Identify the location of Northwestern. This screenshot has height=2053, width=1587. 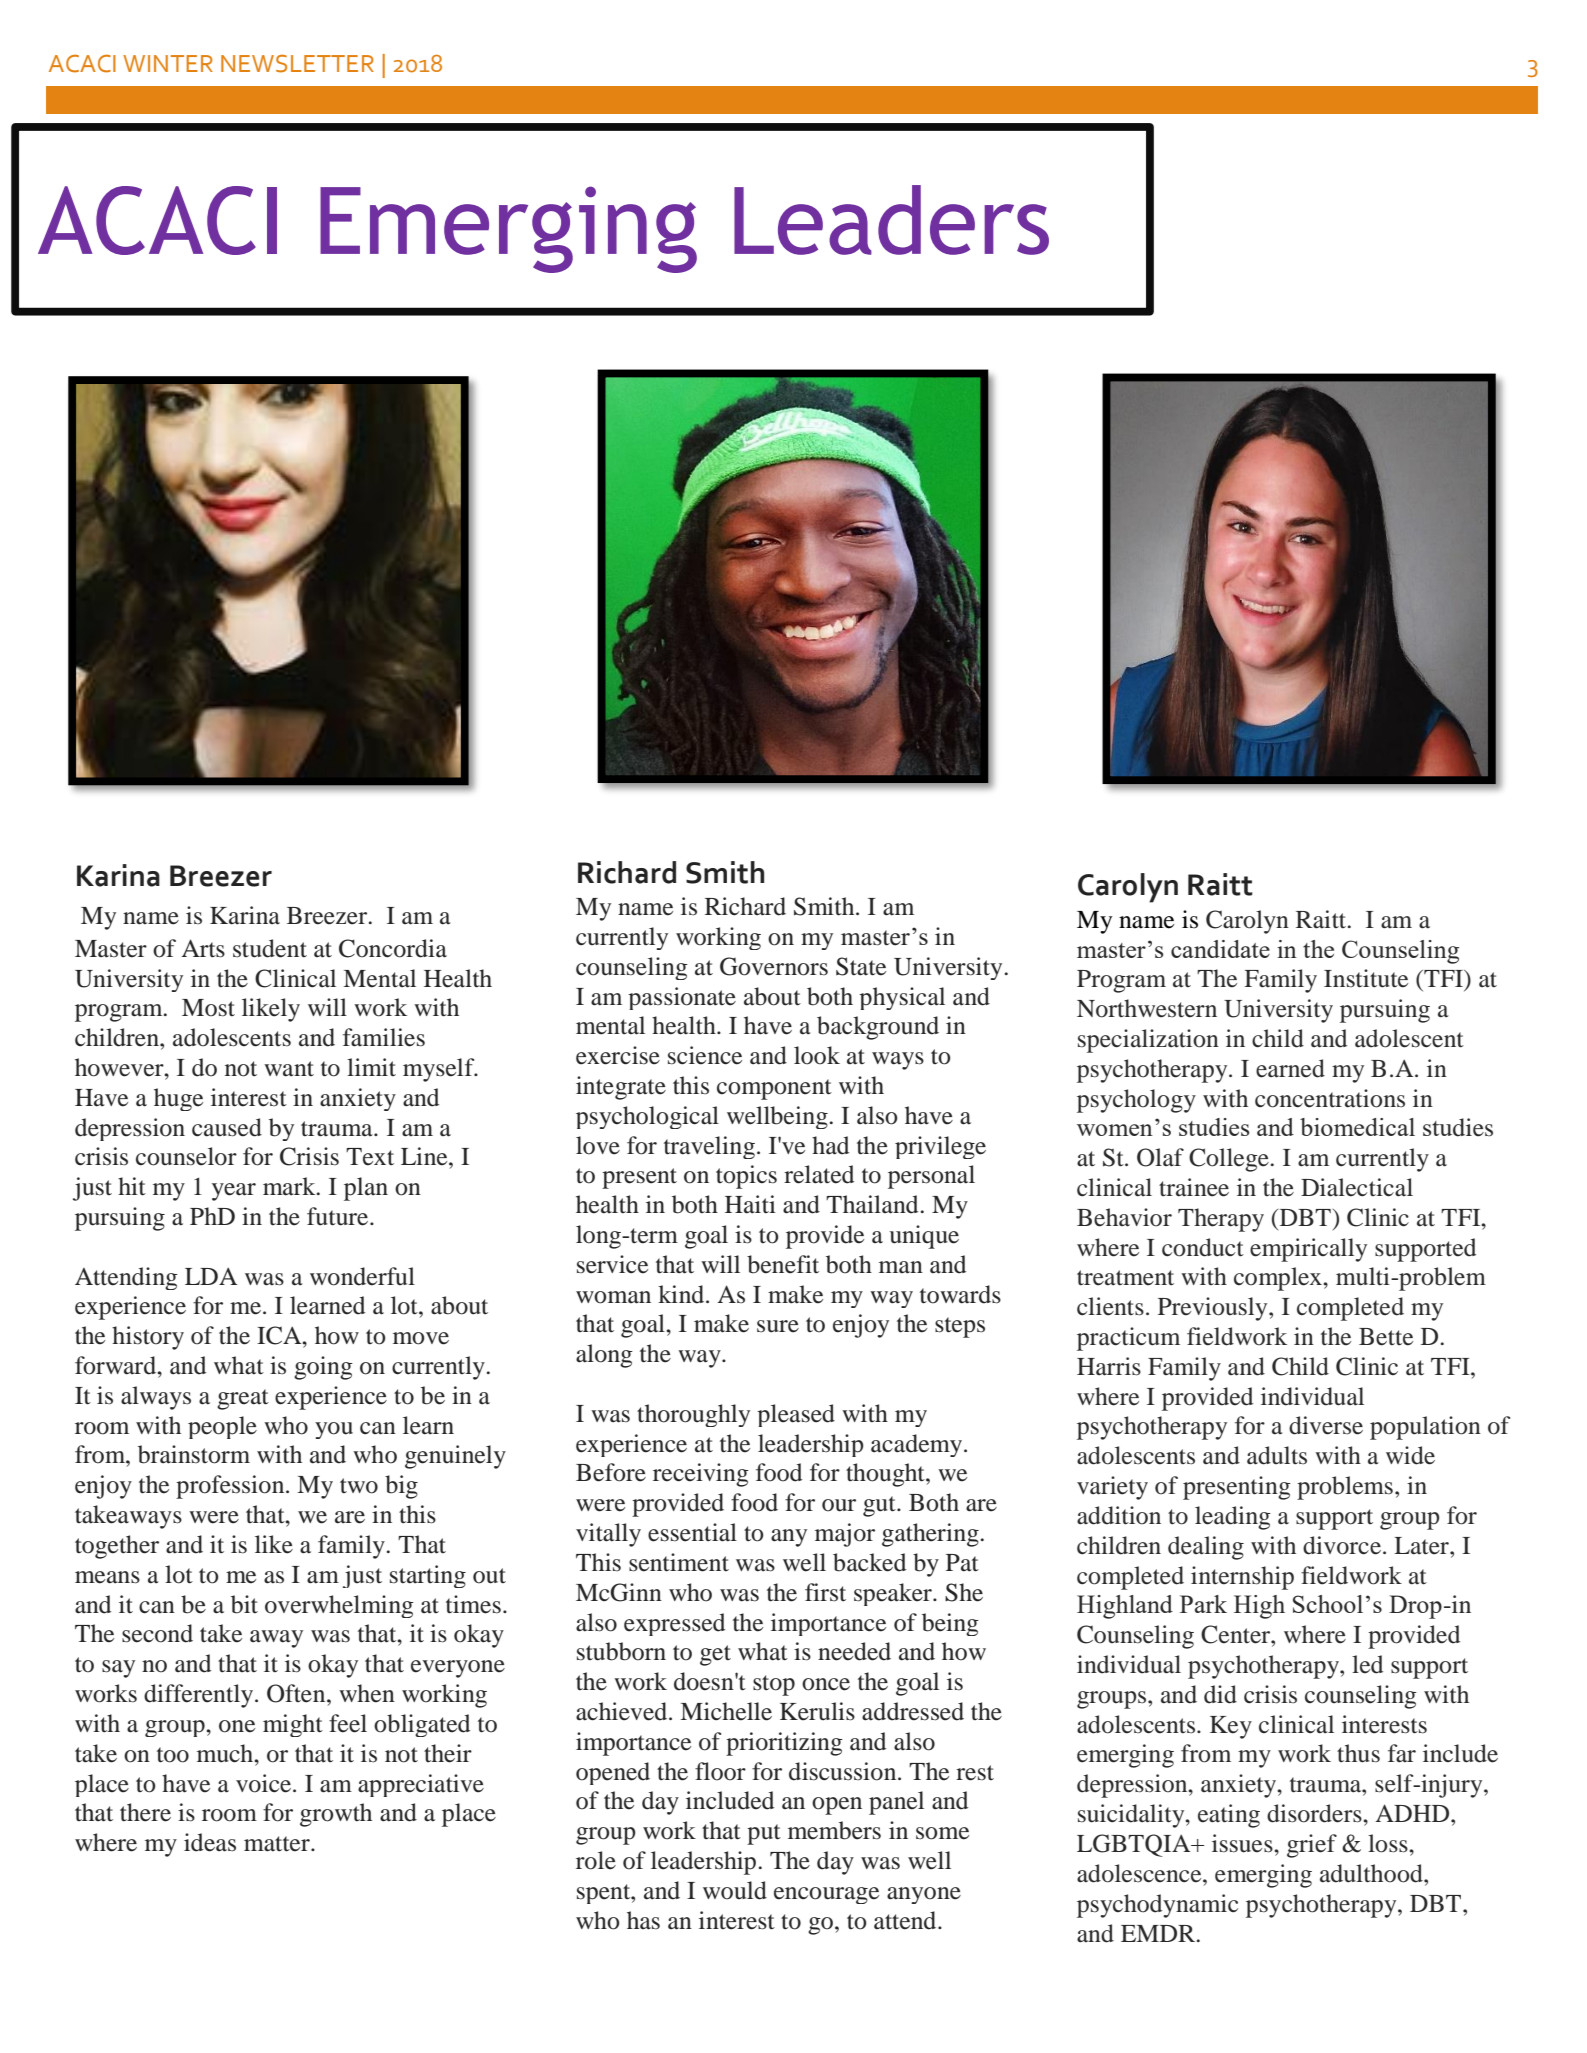
(1147, 1008).
